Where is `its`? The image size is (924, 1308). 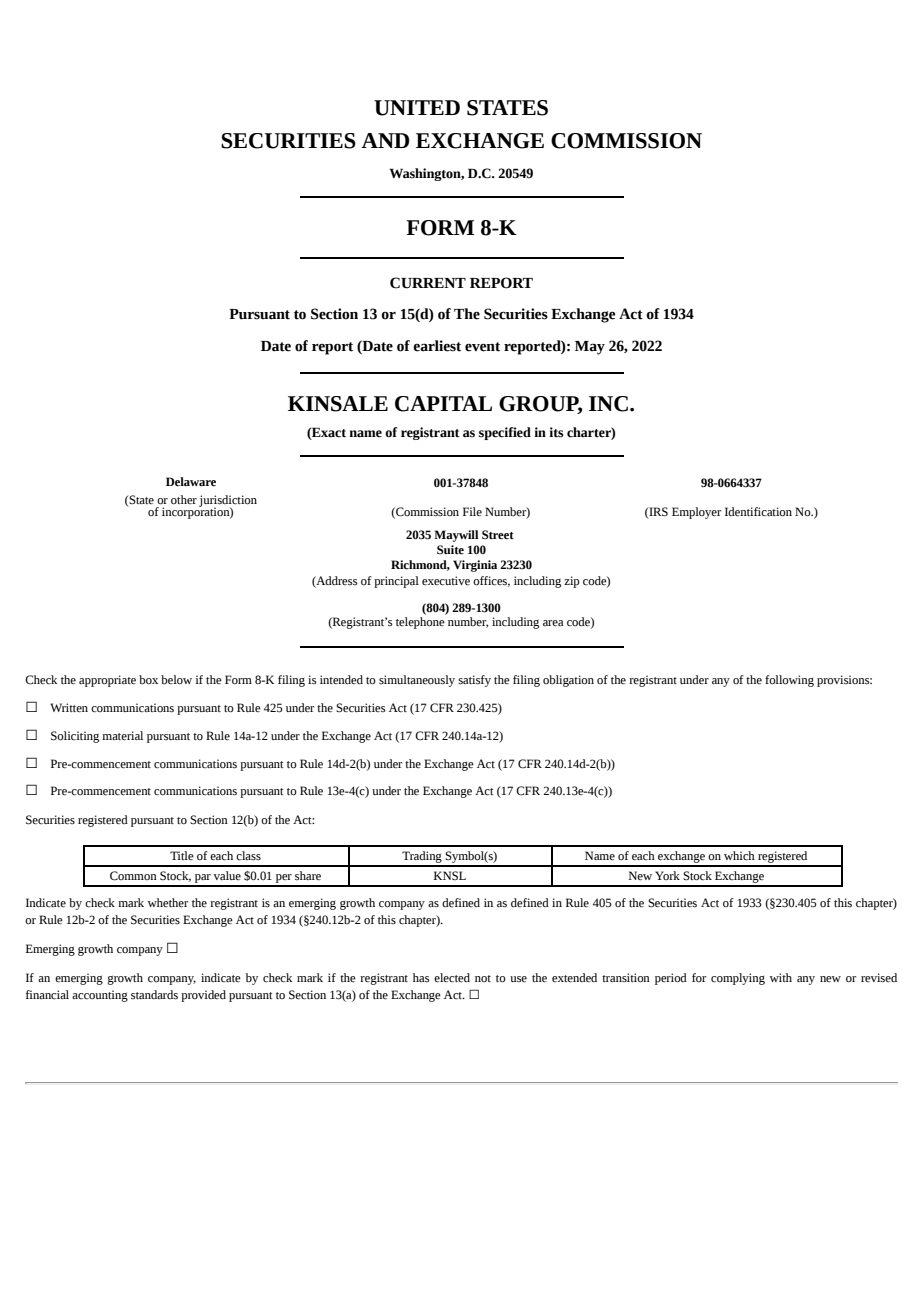
its is located at coordinates (556, 432).
